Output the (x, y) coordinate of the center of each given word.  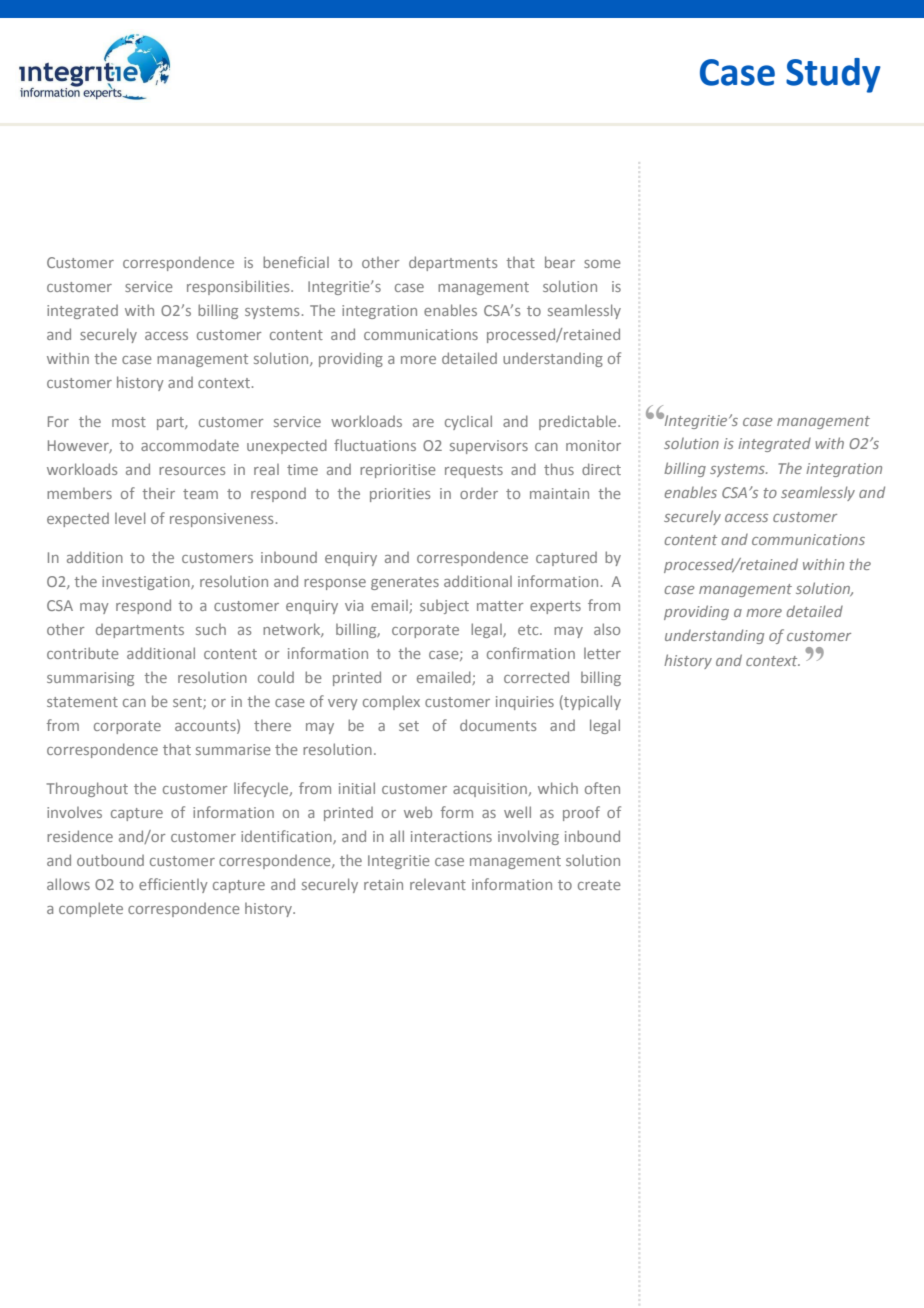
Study (833, 75)
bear (560, 262)
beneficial (296, 262)
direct (601, 469)
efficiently (173, 885)
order (479, 493)
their (158, 493)
